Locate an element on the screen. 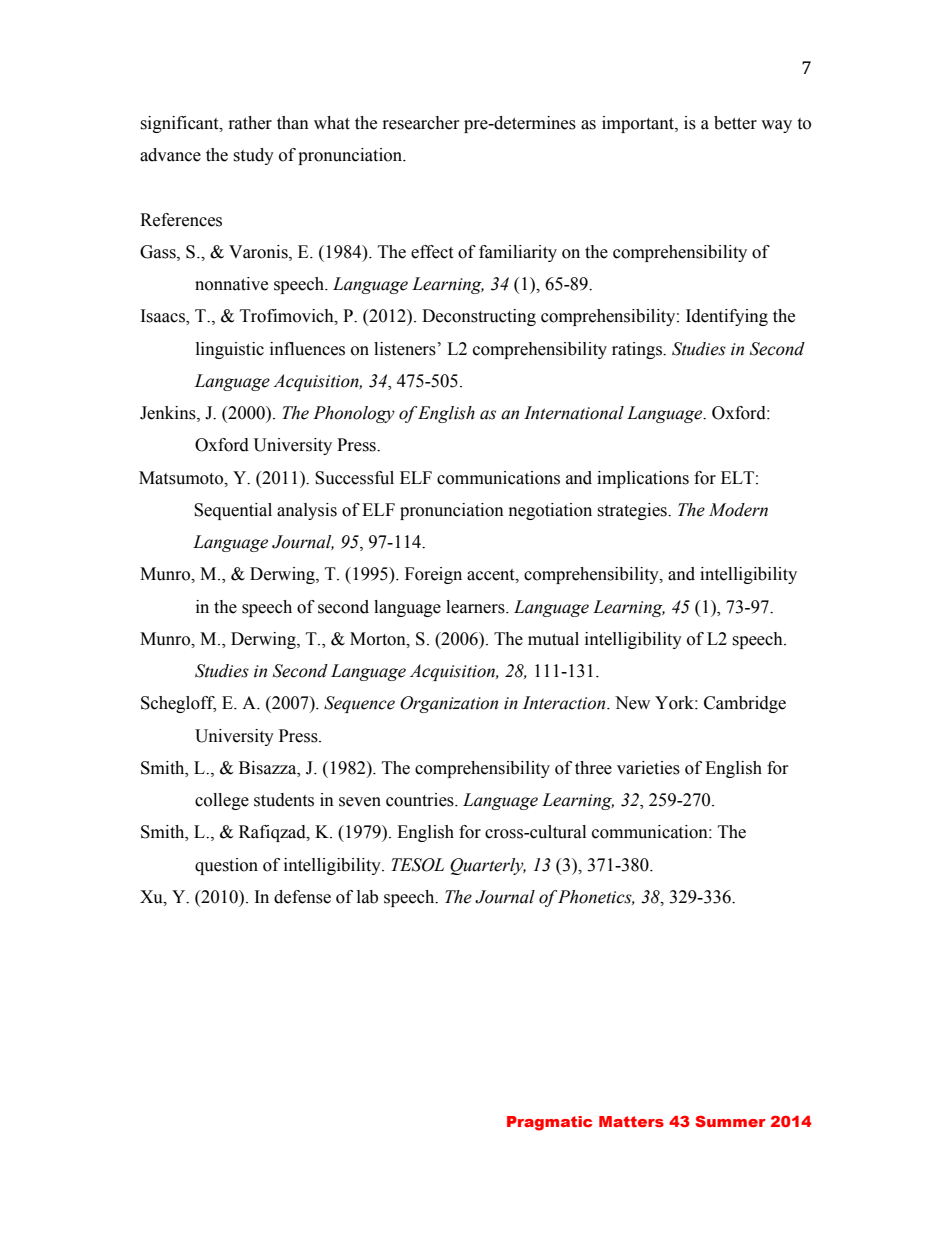 This screenshot has width=952, height=1233. Cambridge is located at coordinates (745, 704).
